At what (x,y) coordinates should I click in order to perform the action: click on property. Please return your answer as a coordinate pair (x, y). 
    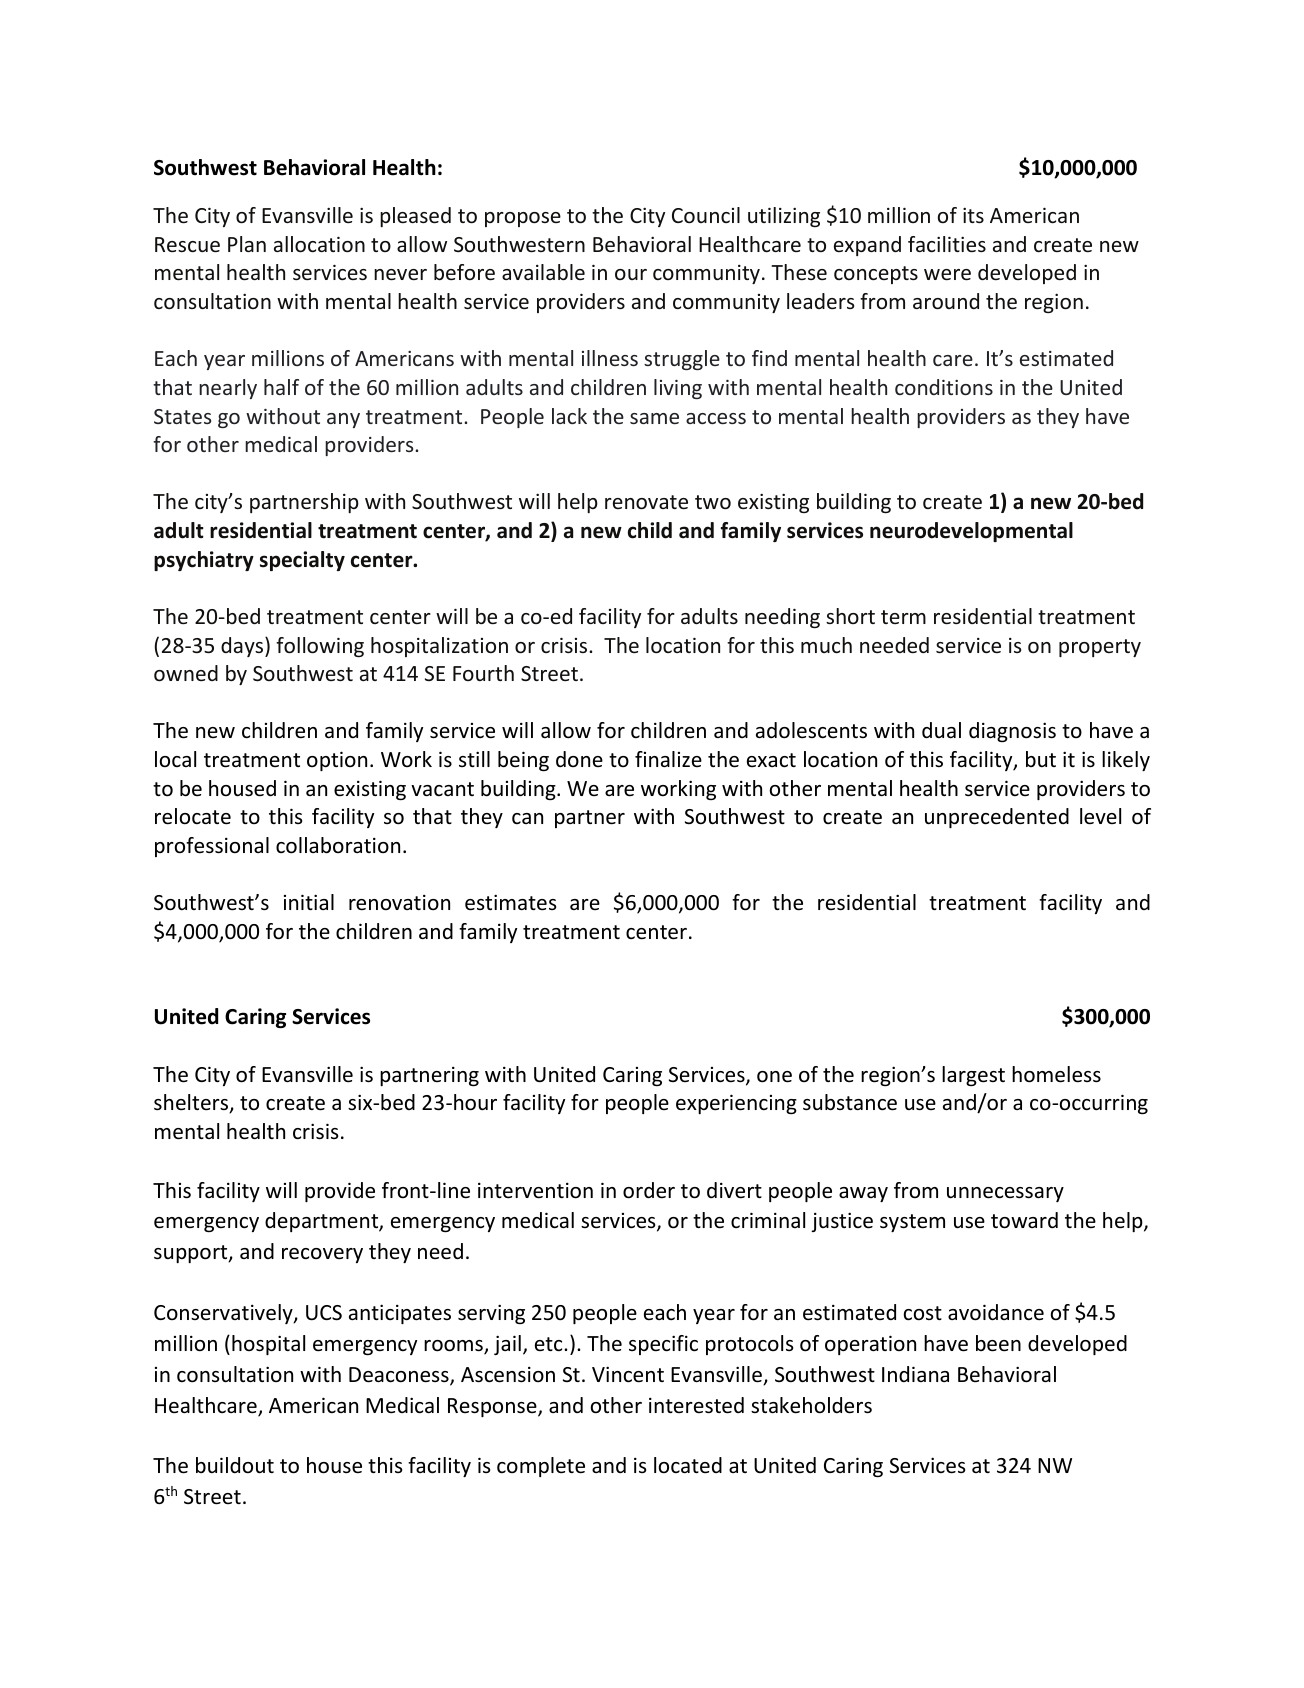
    Looking at the image, I should click on (1100, 648).
